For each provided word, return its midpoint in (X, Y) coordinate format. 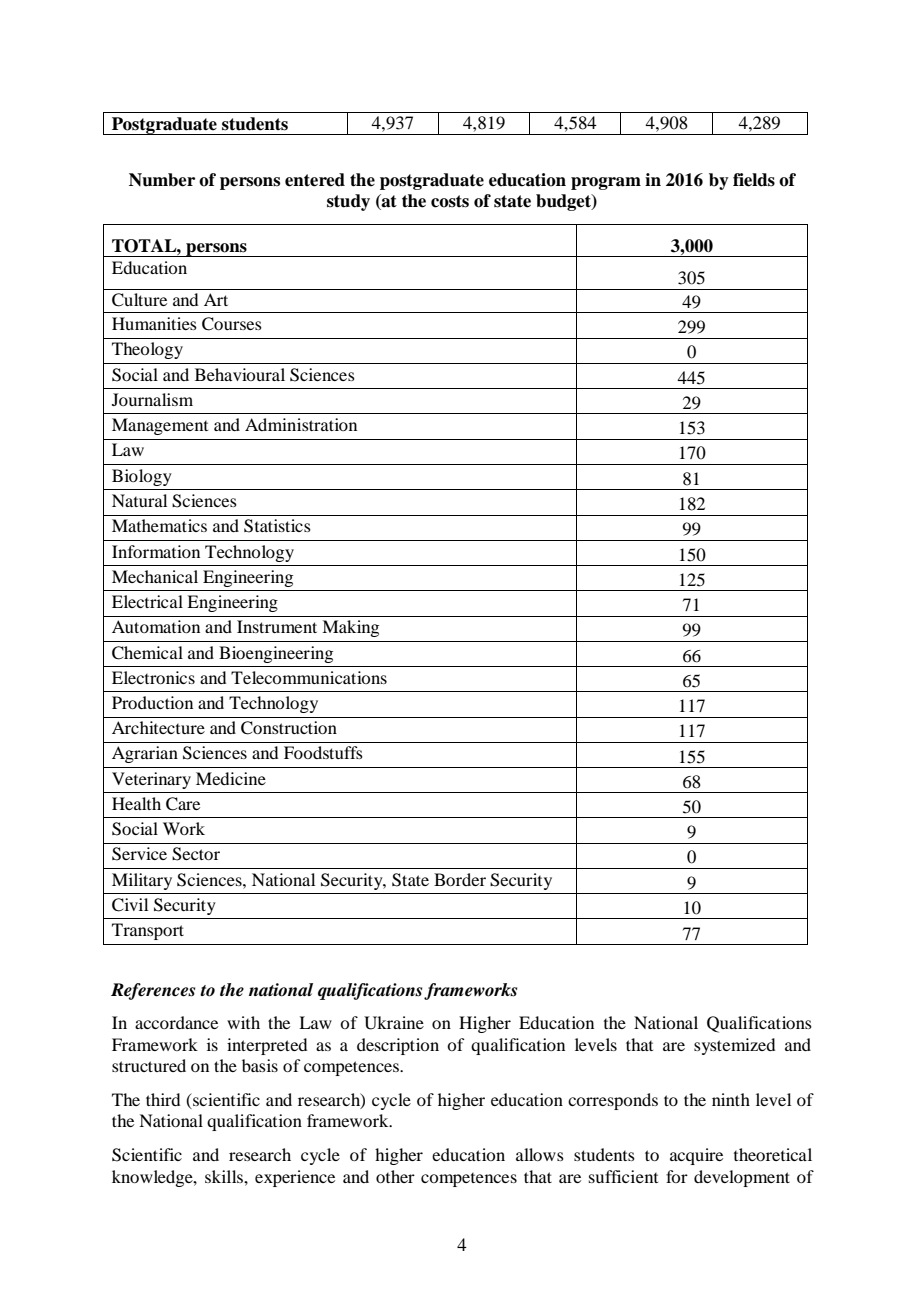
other (395, 1176)
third (163, 1099)
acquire (696, 1156)
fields (754, 180)
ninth (731, 1099)
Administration (301, 424)
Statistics (277, 526)
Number (162, 180)
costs (450, 201)
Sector (196, 854)
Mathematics (159, 525)
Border (460, 879)
